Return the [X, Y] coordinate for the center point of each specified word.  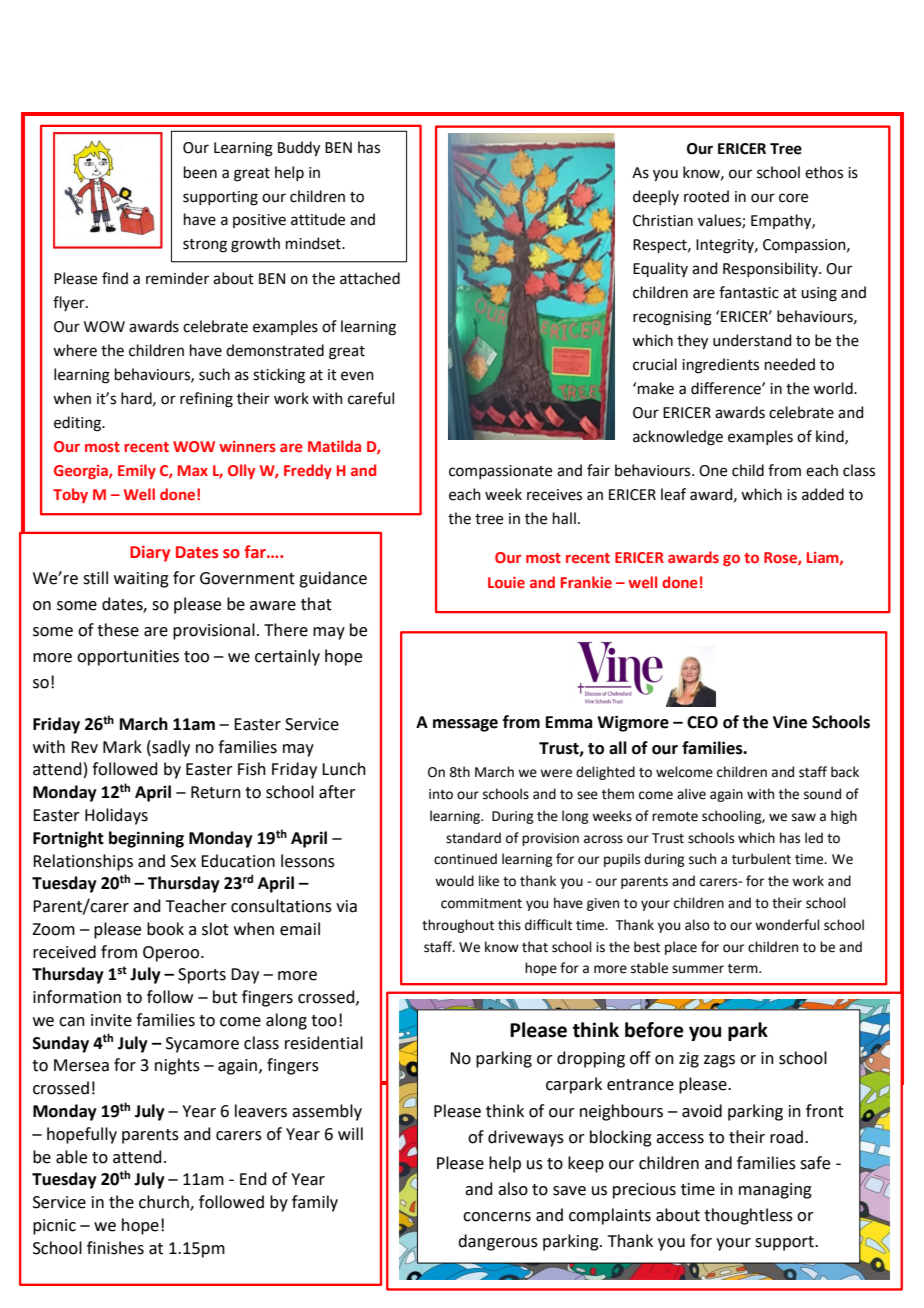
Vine [790, 722]
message [465, 725]
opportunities [128, 658]
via [346, 906]
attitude [318, 219]
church [165, 1203]
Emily [137, 471]
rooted [706, 196]
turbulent [761, 859]
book [165, 929]
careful [371, 398]
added [823, 494]
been [200, 172]
